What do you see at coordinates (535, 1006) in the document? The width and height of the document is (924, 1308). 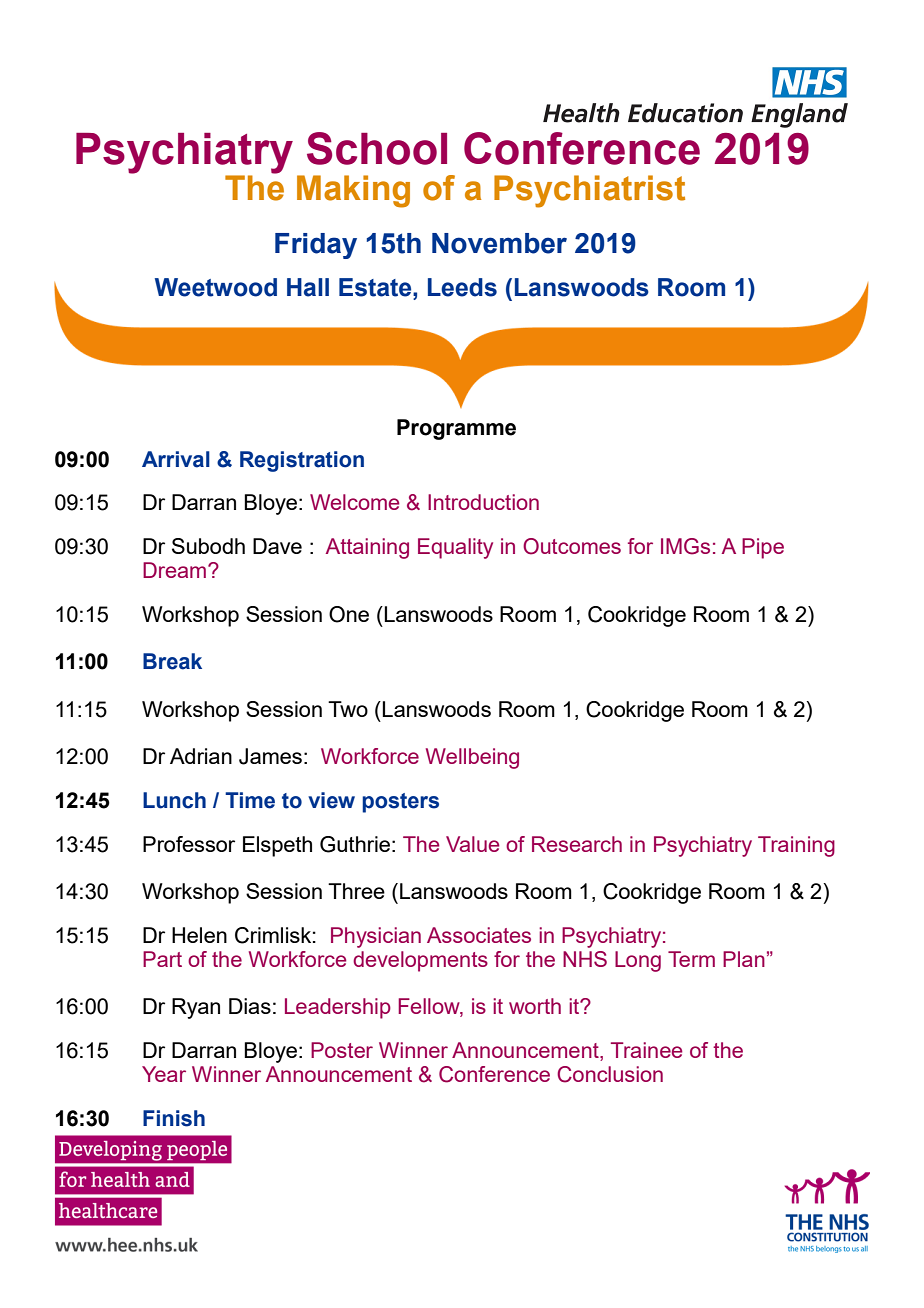 I see `worth` at bounding box center [535, 1006].
